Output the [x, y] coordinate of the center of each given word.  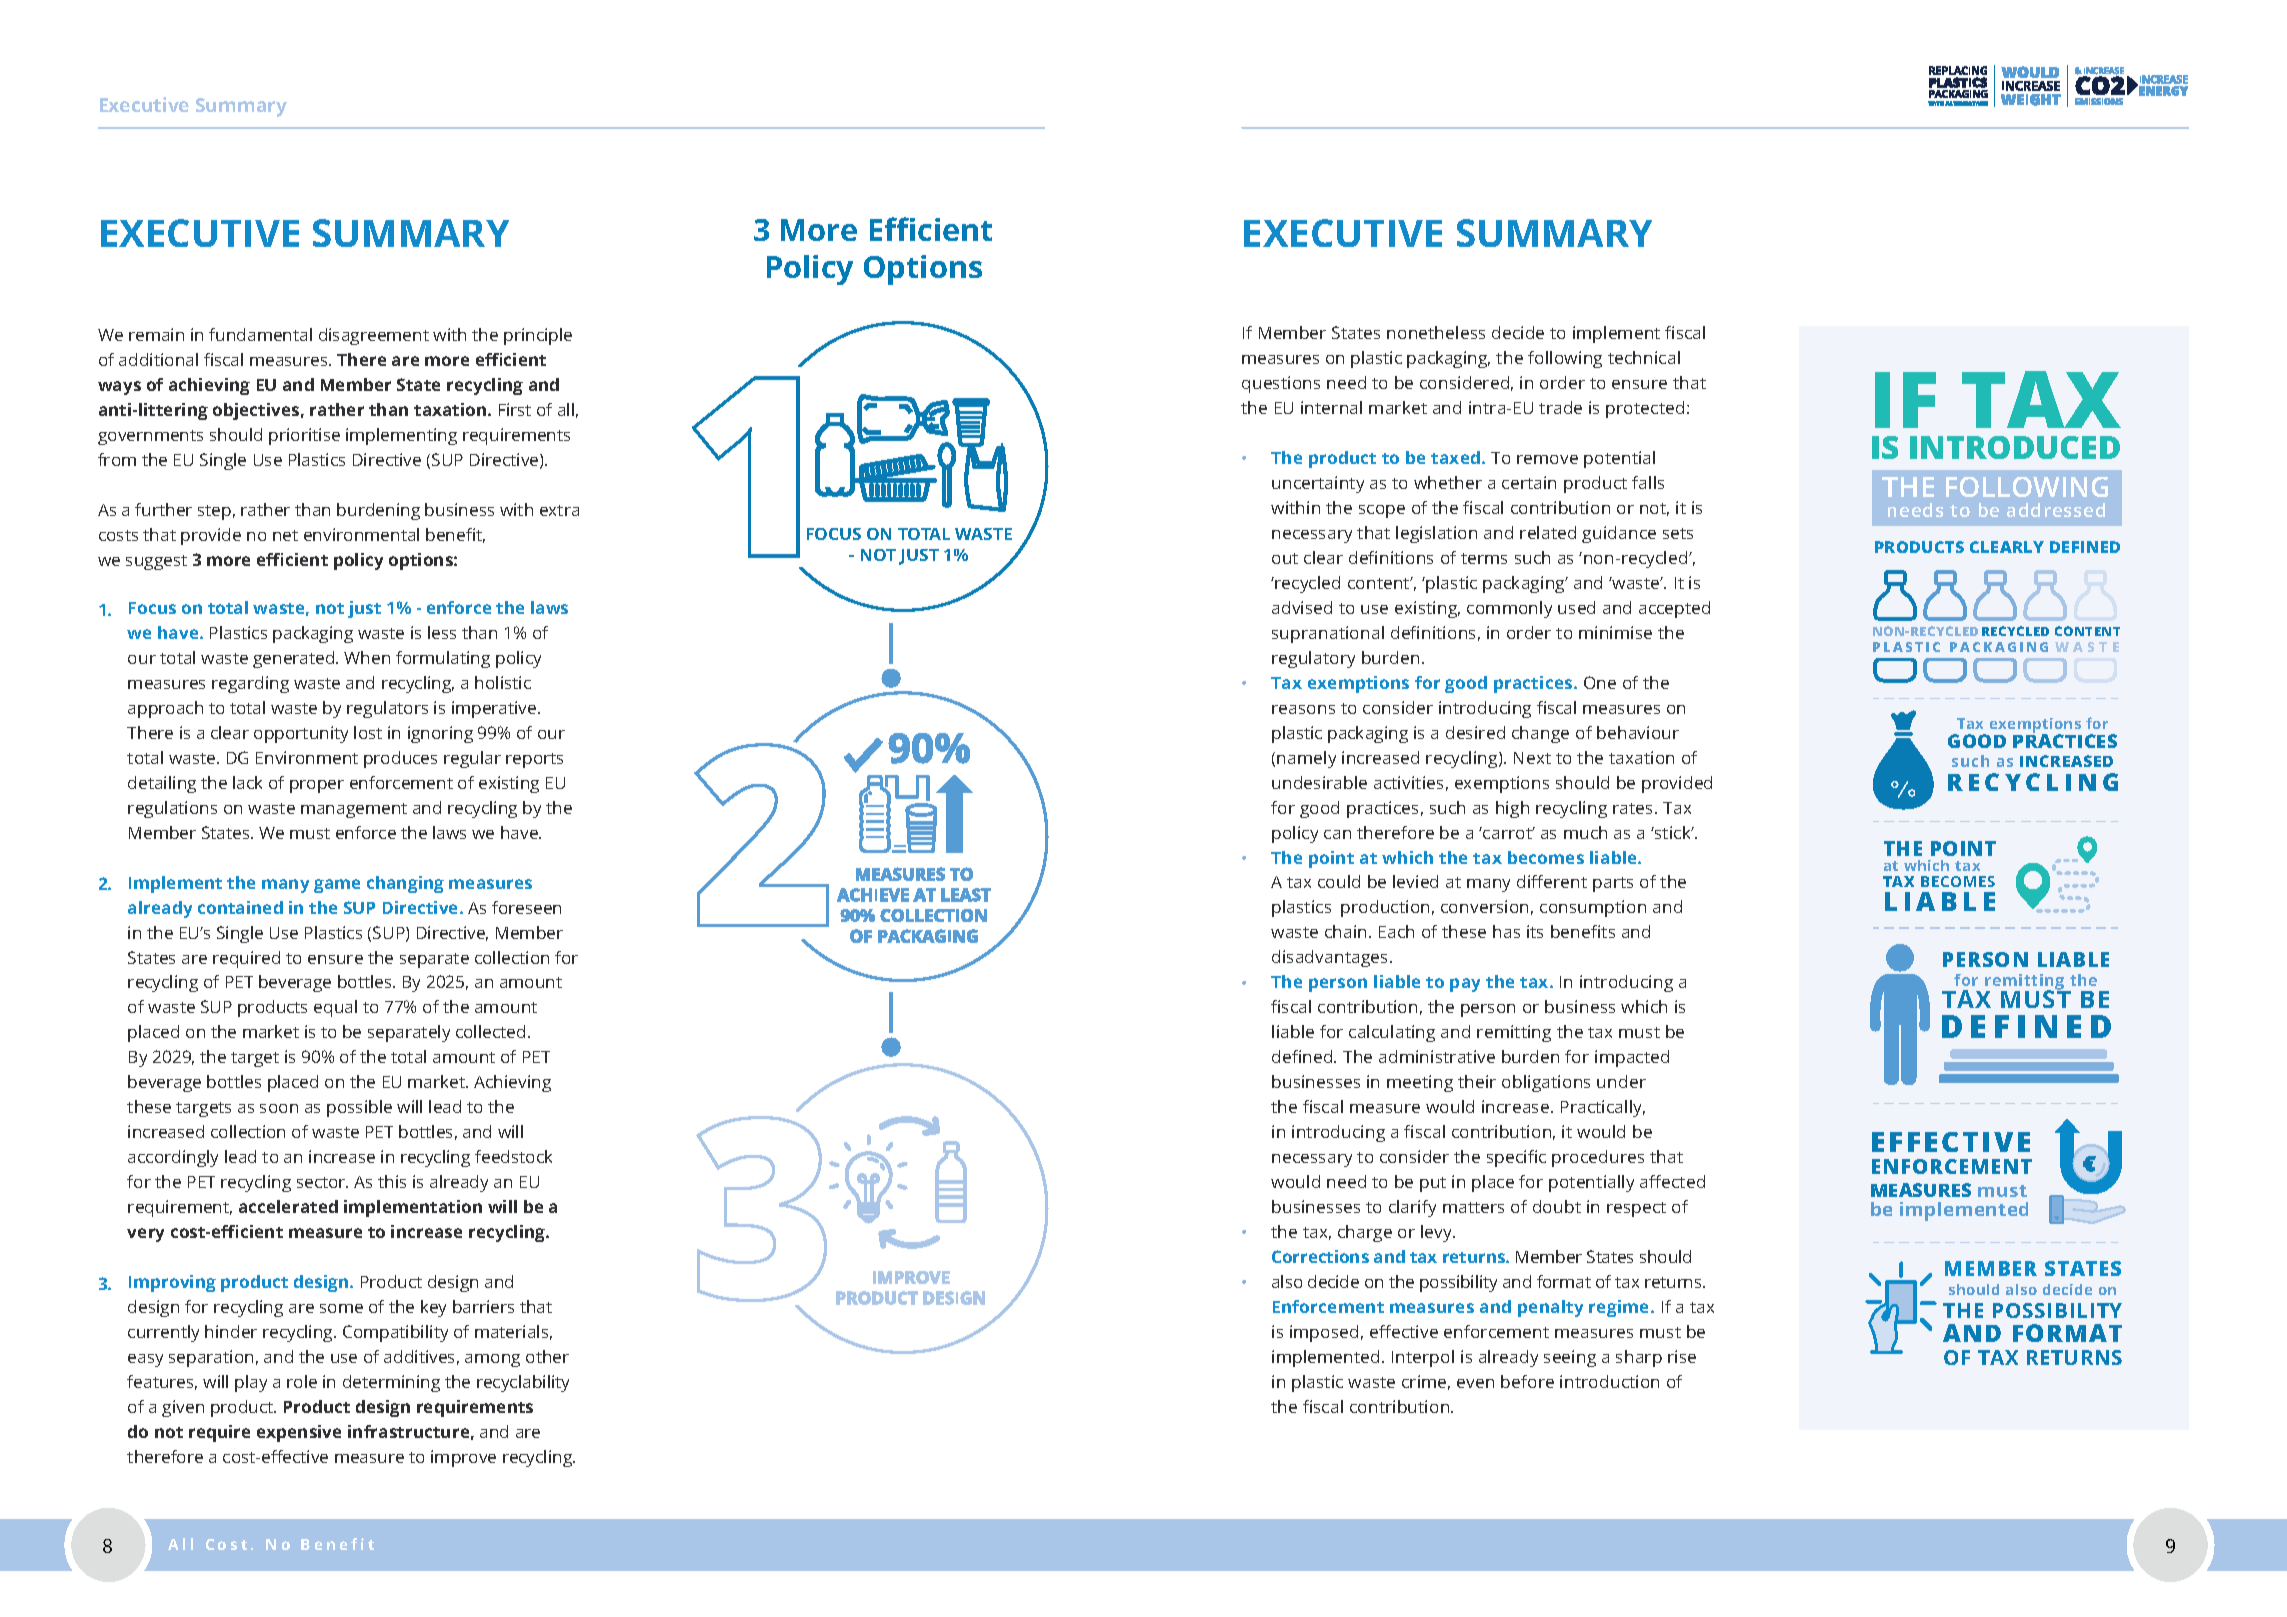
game [337, 886]
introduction [1609, 1381]
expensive [299, 1433]
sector [322, 1182]
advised [1302, 607]
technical [1644, 357]
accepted [1674, 609]
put [1433, 1184]
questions [1281, 384]
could [1339, 881]
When [367, 657]
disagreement [374, 336]
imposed [1324, 1333]
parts [1613, 884]
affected [1672, 1181]
